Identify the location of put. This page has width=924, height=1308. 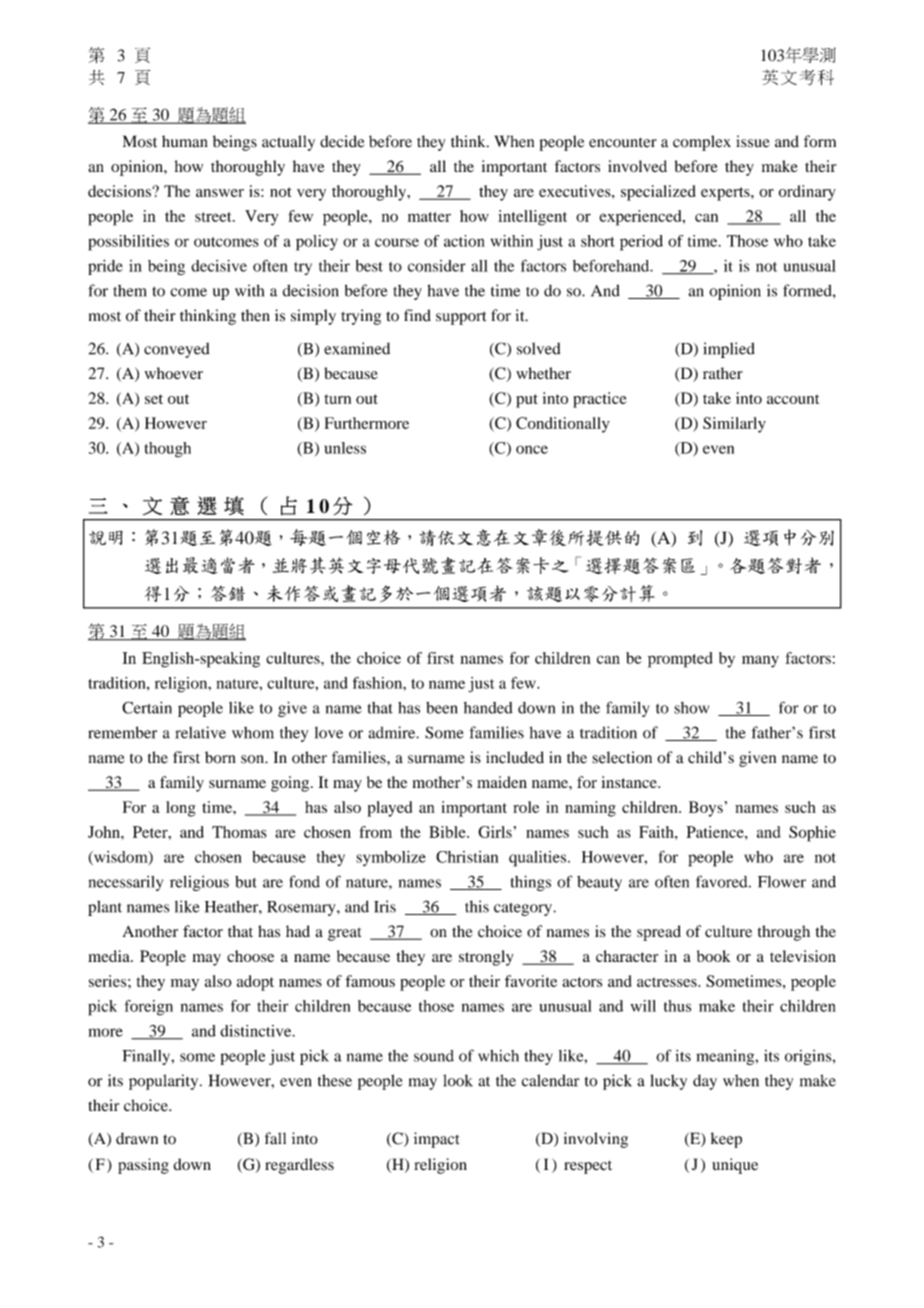
(527, 401).
